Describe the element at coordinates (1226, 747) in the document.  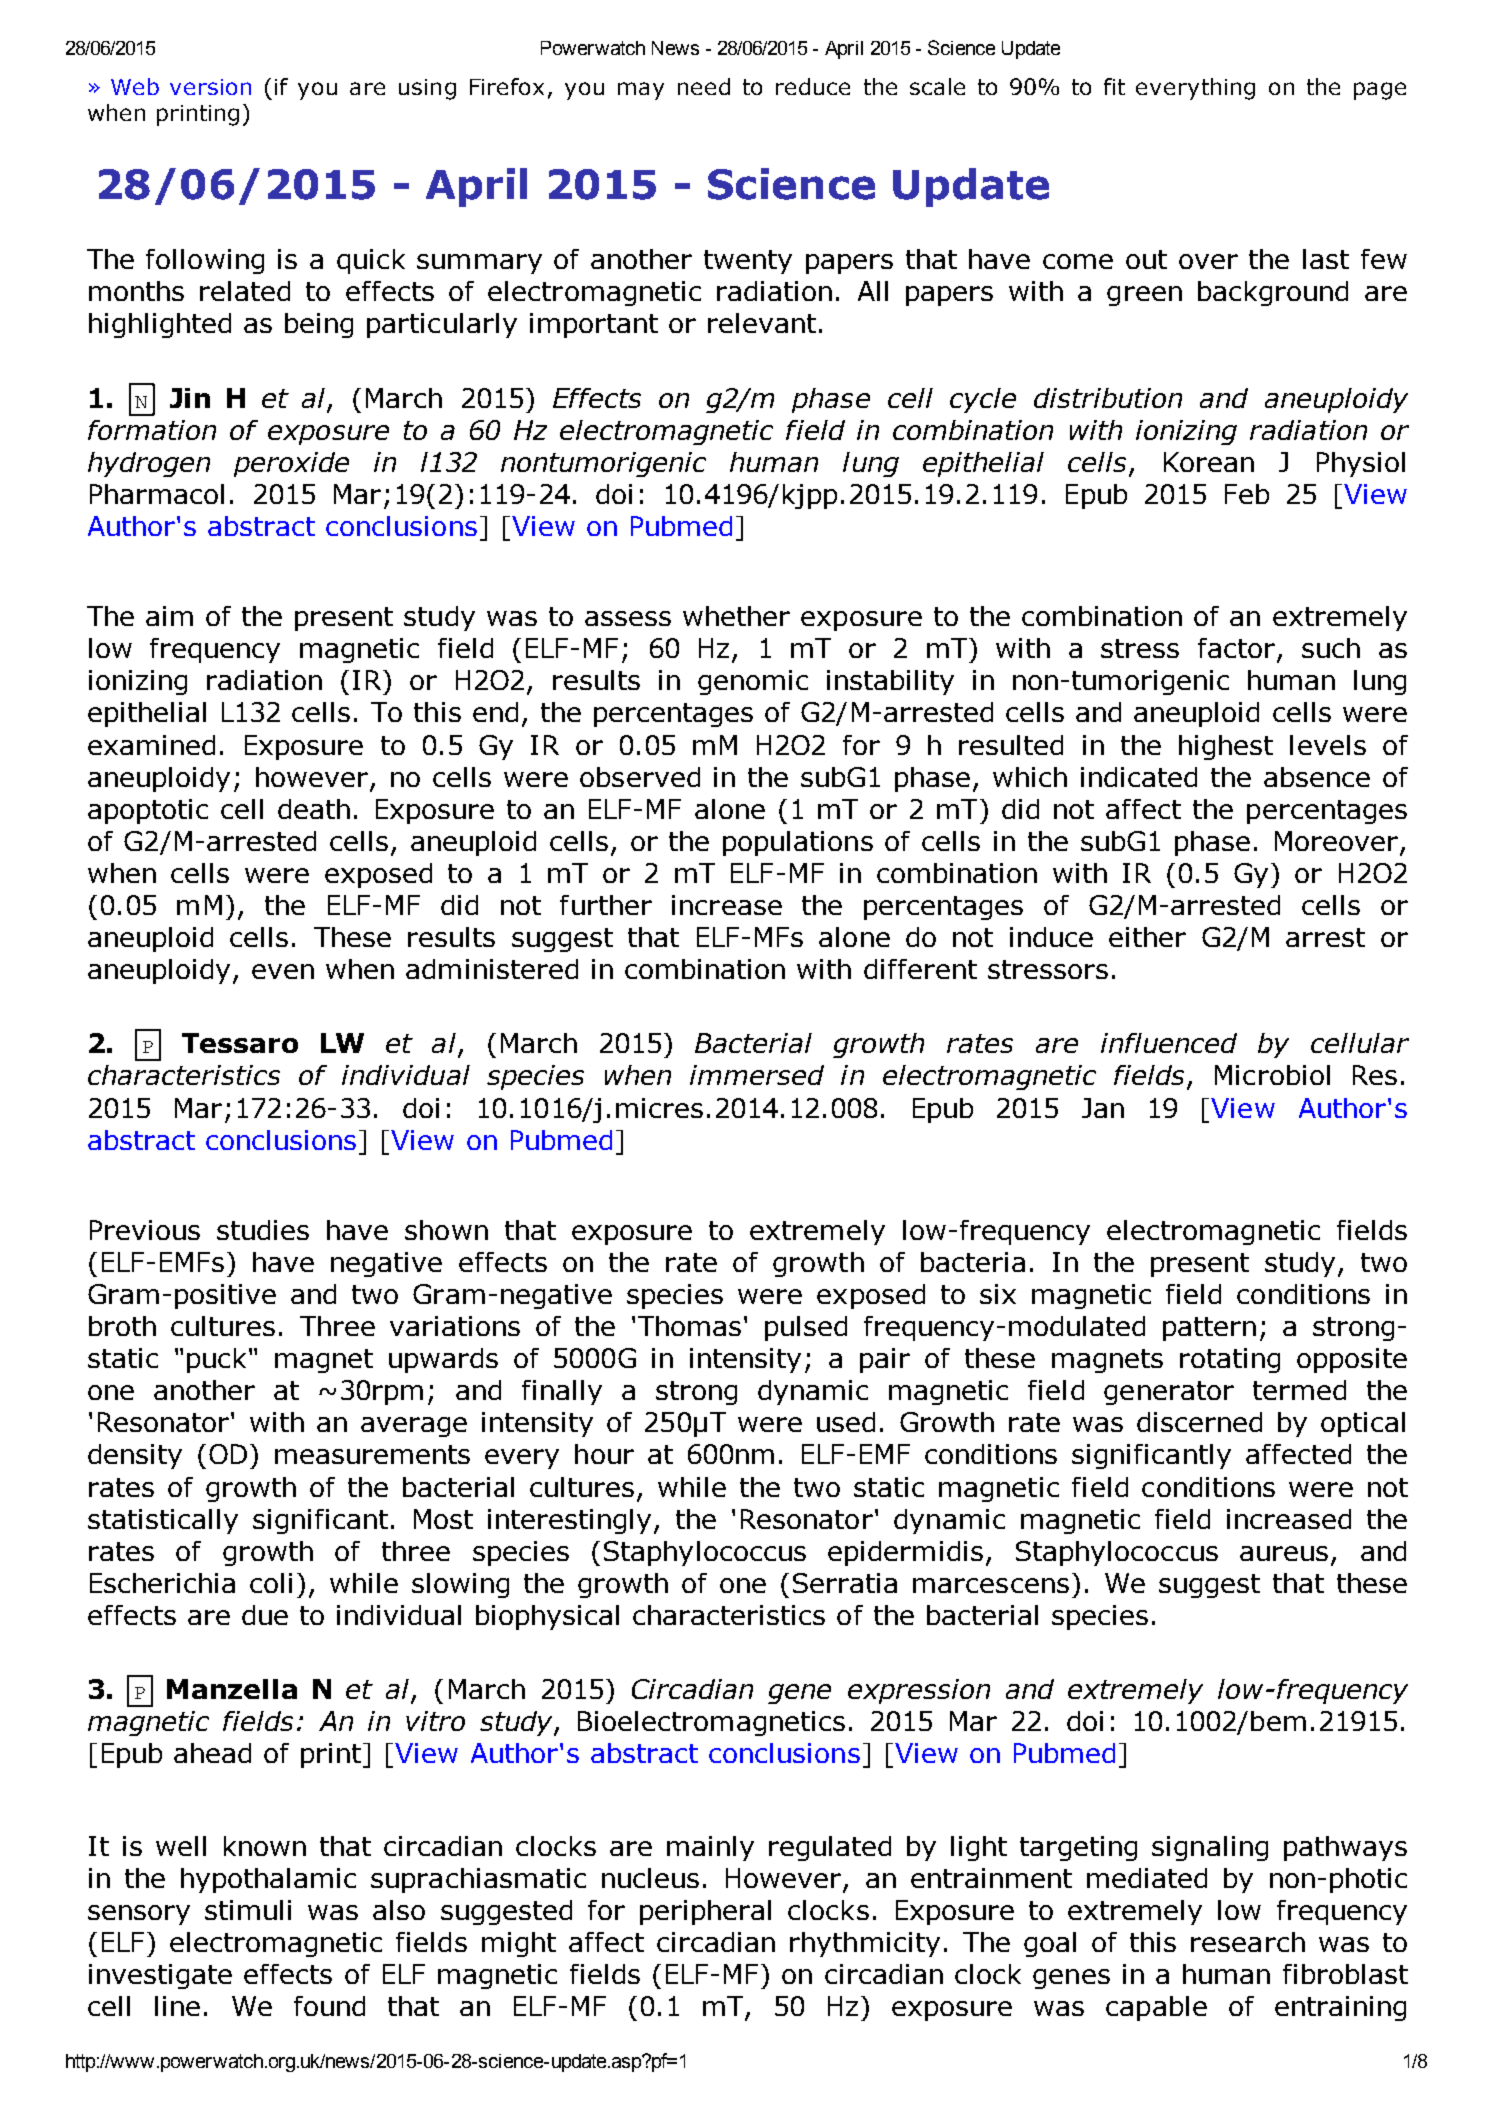
I see `highest` at that location.
